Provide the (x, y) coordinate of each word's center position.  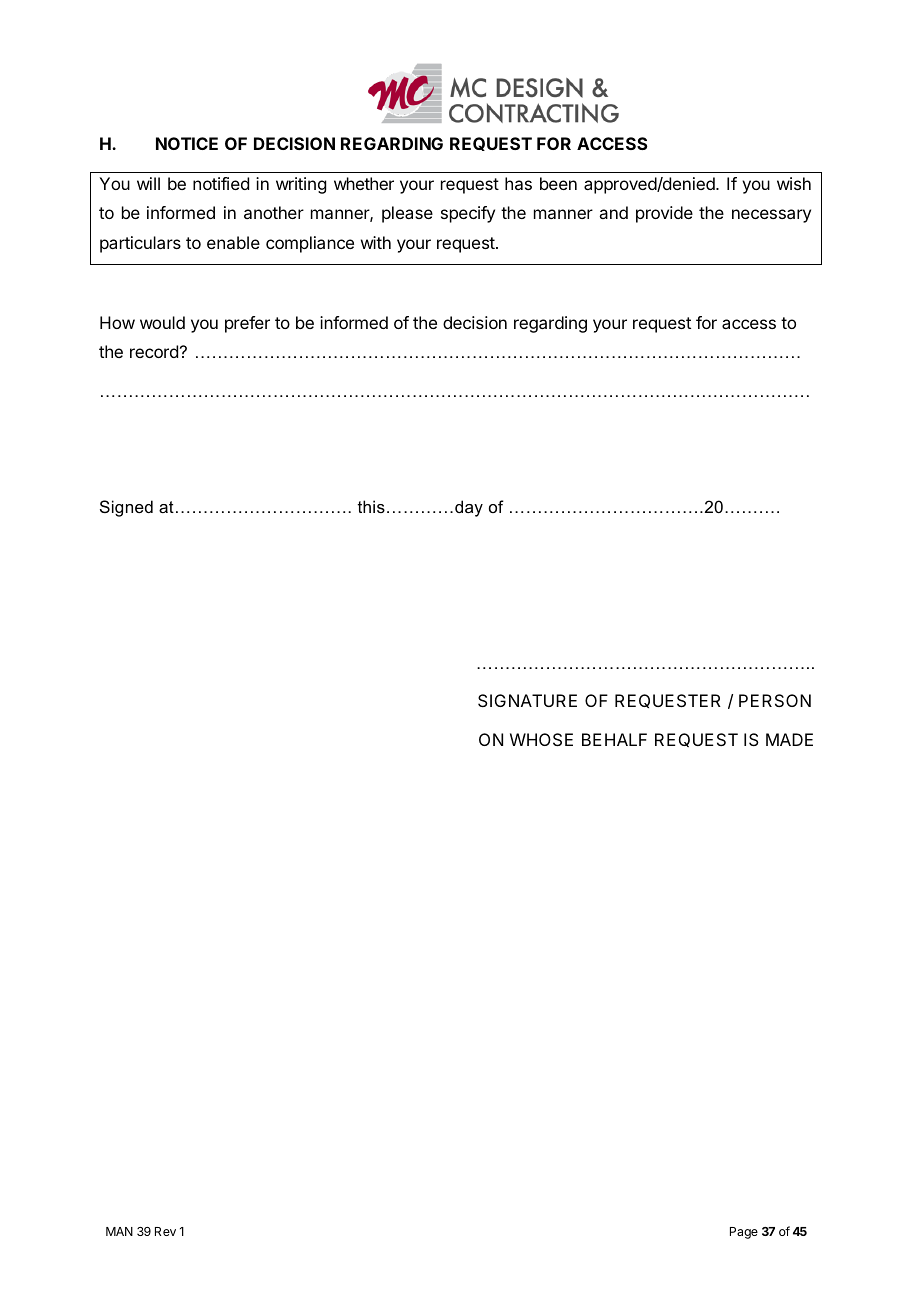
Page (744, 1233)
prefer (247, 324)
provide (664, 214)
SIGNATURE (527, 700)
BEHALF (614, 739)
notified (221, 183)
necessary (771, 216)
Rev (165, 1231)
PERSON (775, 700)
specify (468, 214)
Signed (126, 508)
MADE (789, 739)
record (154, 351)
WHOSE (541, 739)
